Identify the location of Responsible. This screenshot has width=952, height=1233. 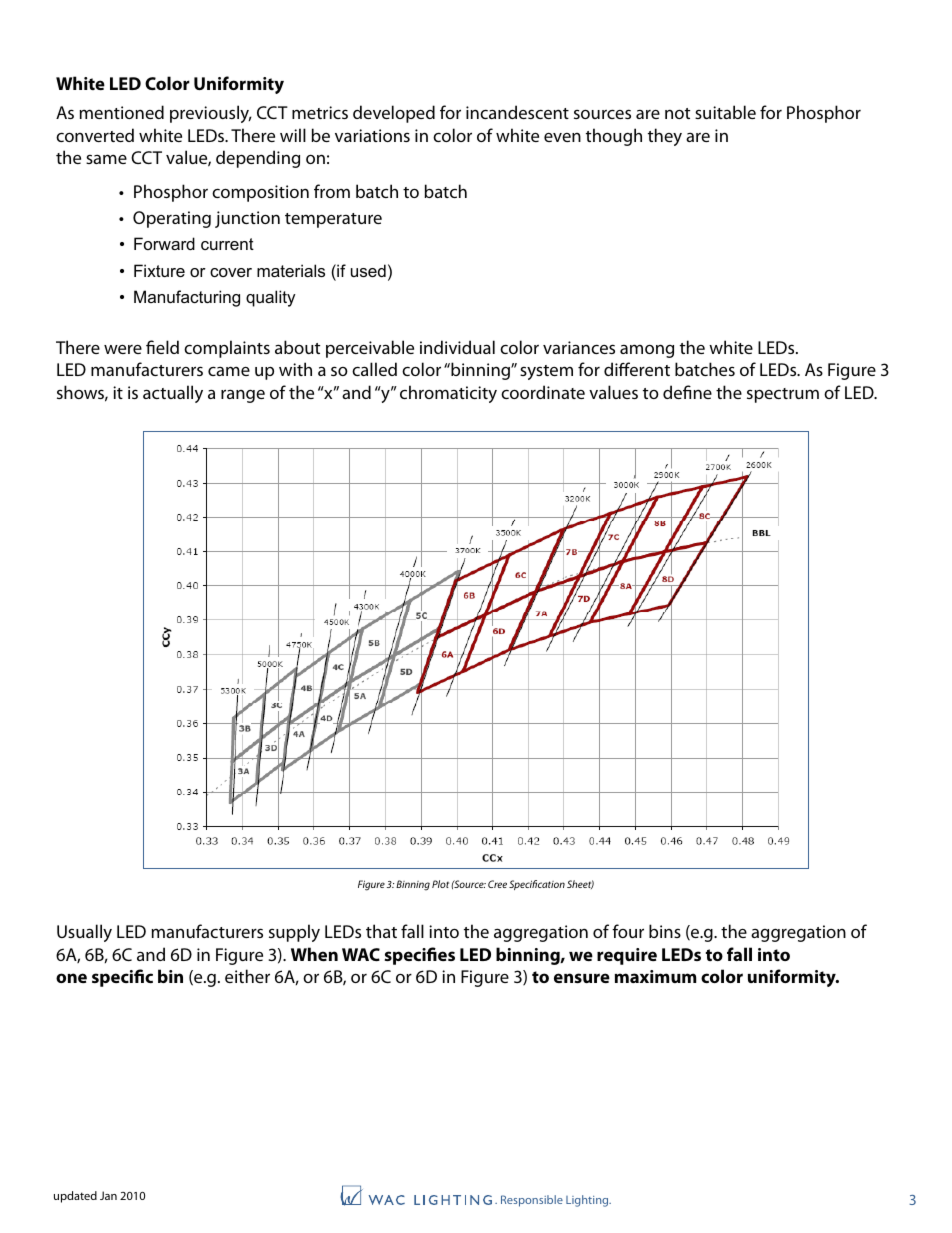
(532, 1201).
